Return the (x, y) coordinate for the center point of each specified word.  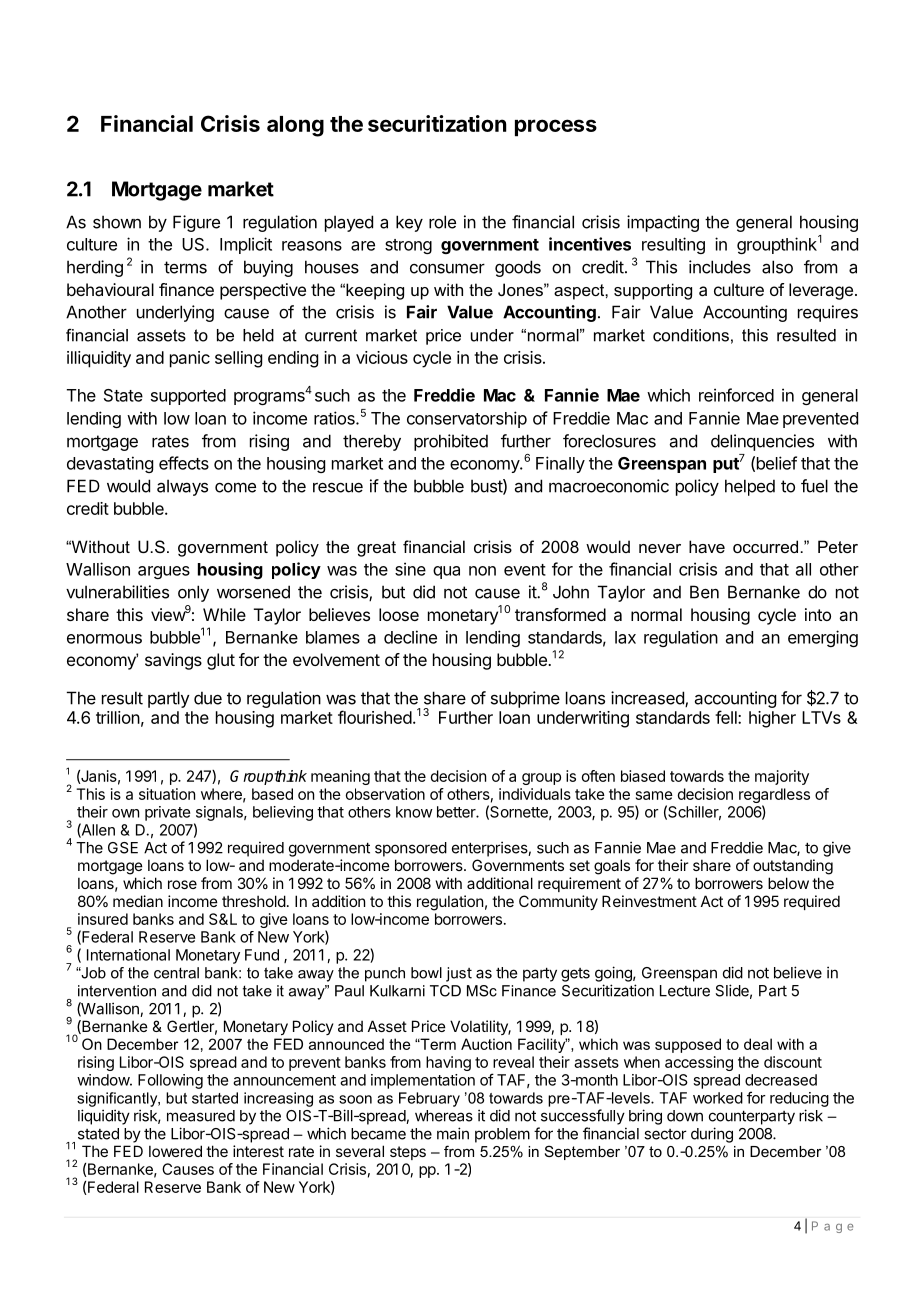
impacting (663, 223)
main (453, 1133)
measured (201, 1116)
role (442, 222)
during (712, 1135)
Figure (196, 223)
